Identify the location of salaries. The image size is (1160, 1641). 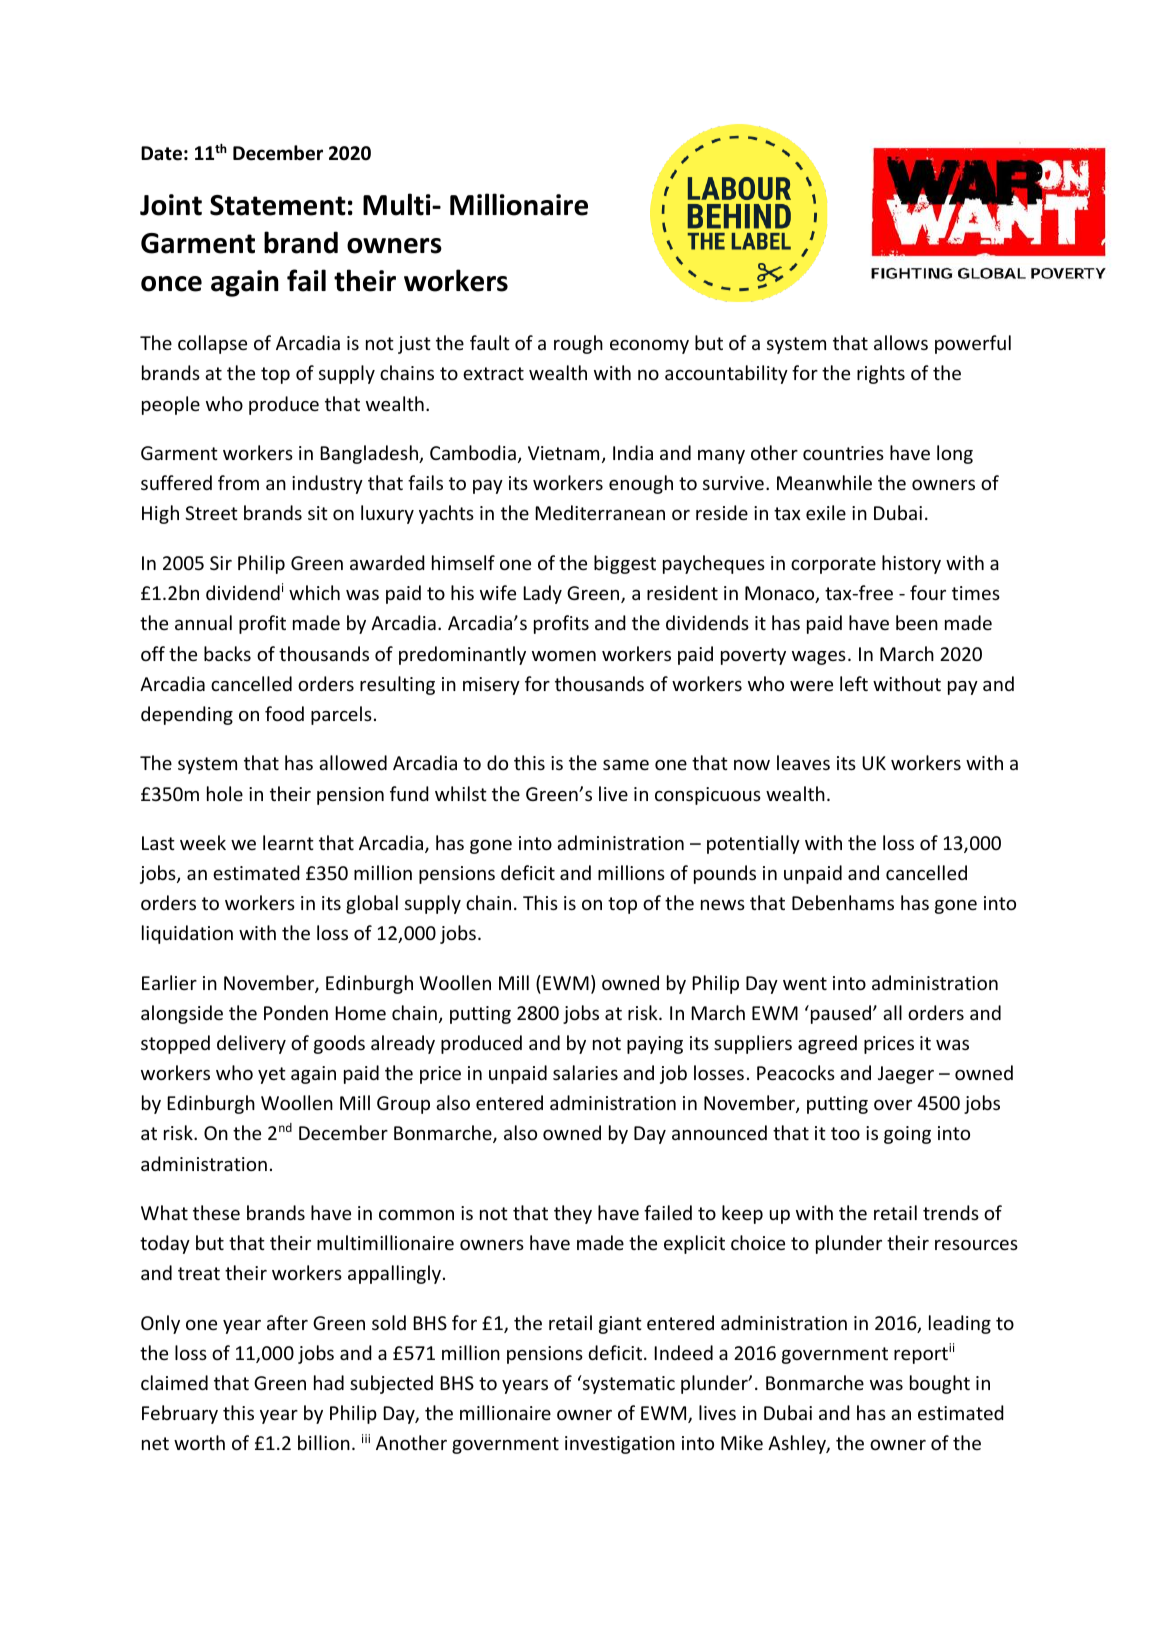
(585, 1072).
